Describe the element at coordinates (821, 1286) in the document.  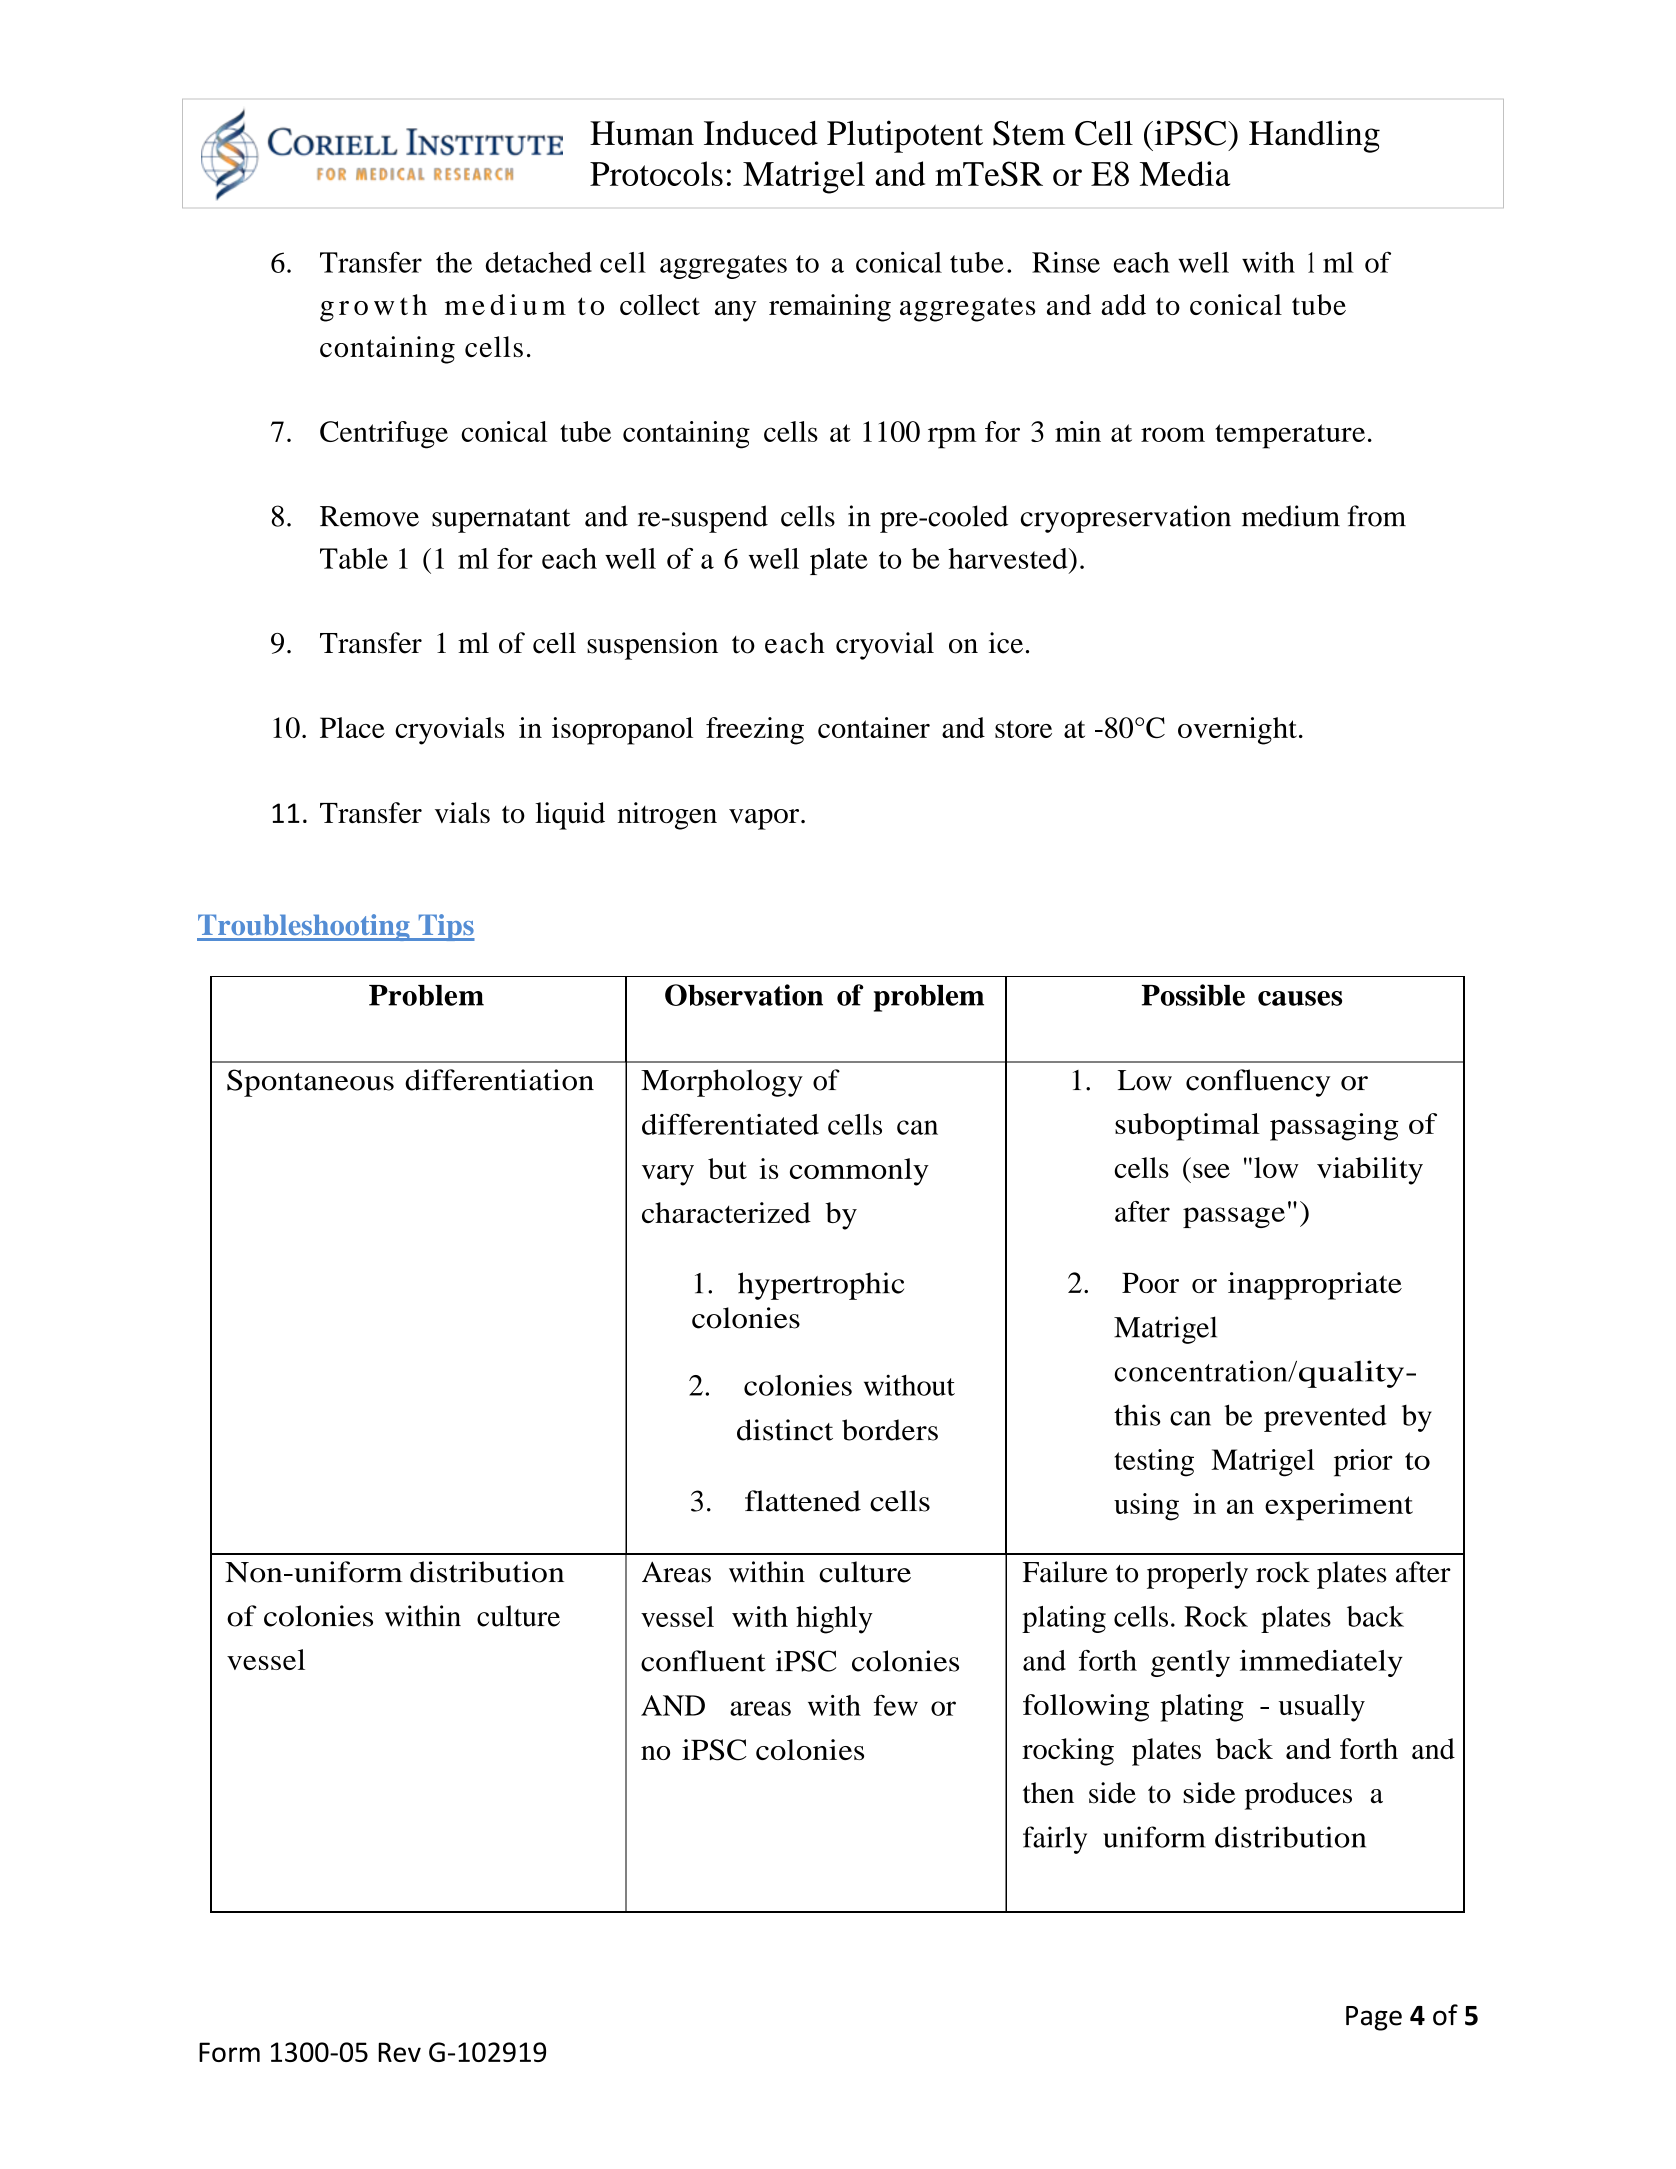
I see `hypertrophic` at that location.
